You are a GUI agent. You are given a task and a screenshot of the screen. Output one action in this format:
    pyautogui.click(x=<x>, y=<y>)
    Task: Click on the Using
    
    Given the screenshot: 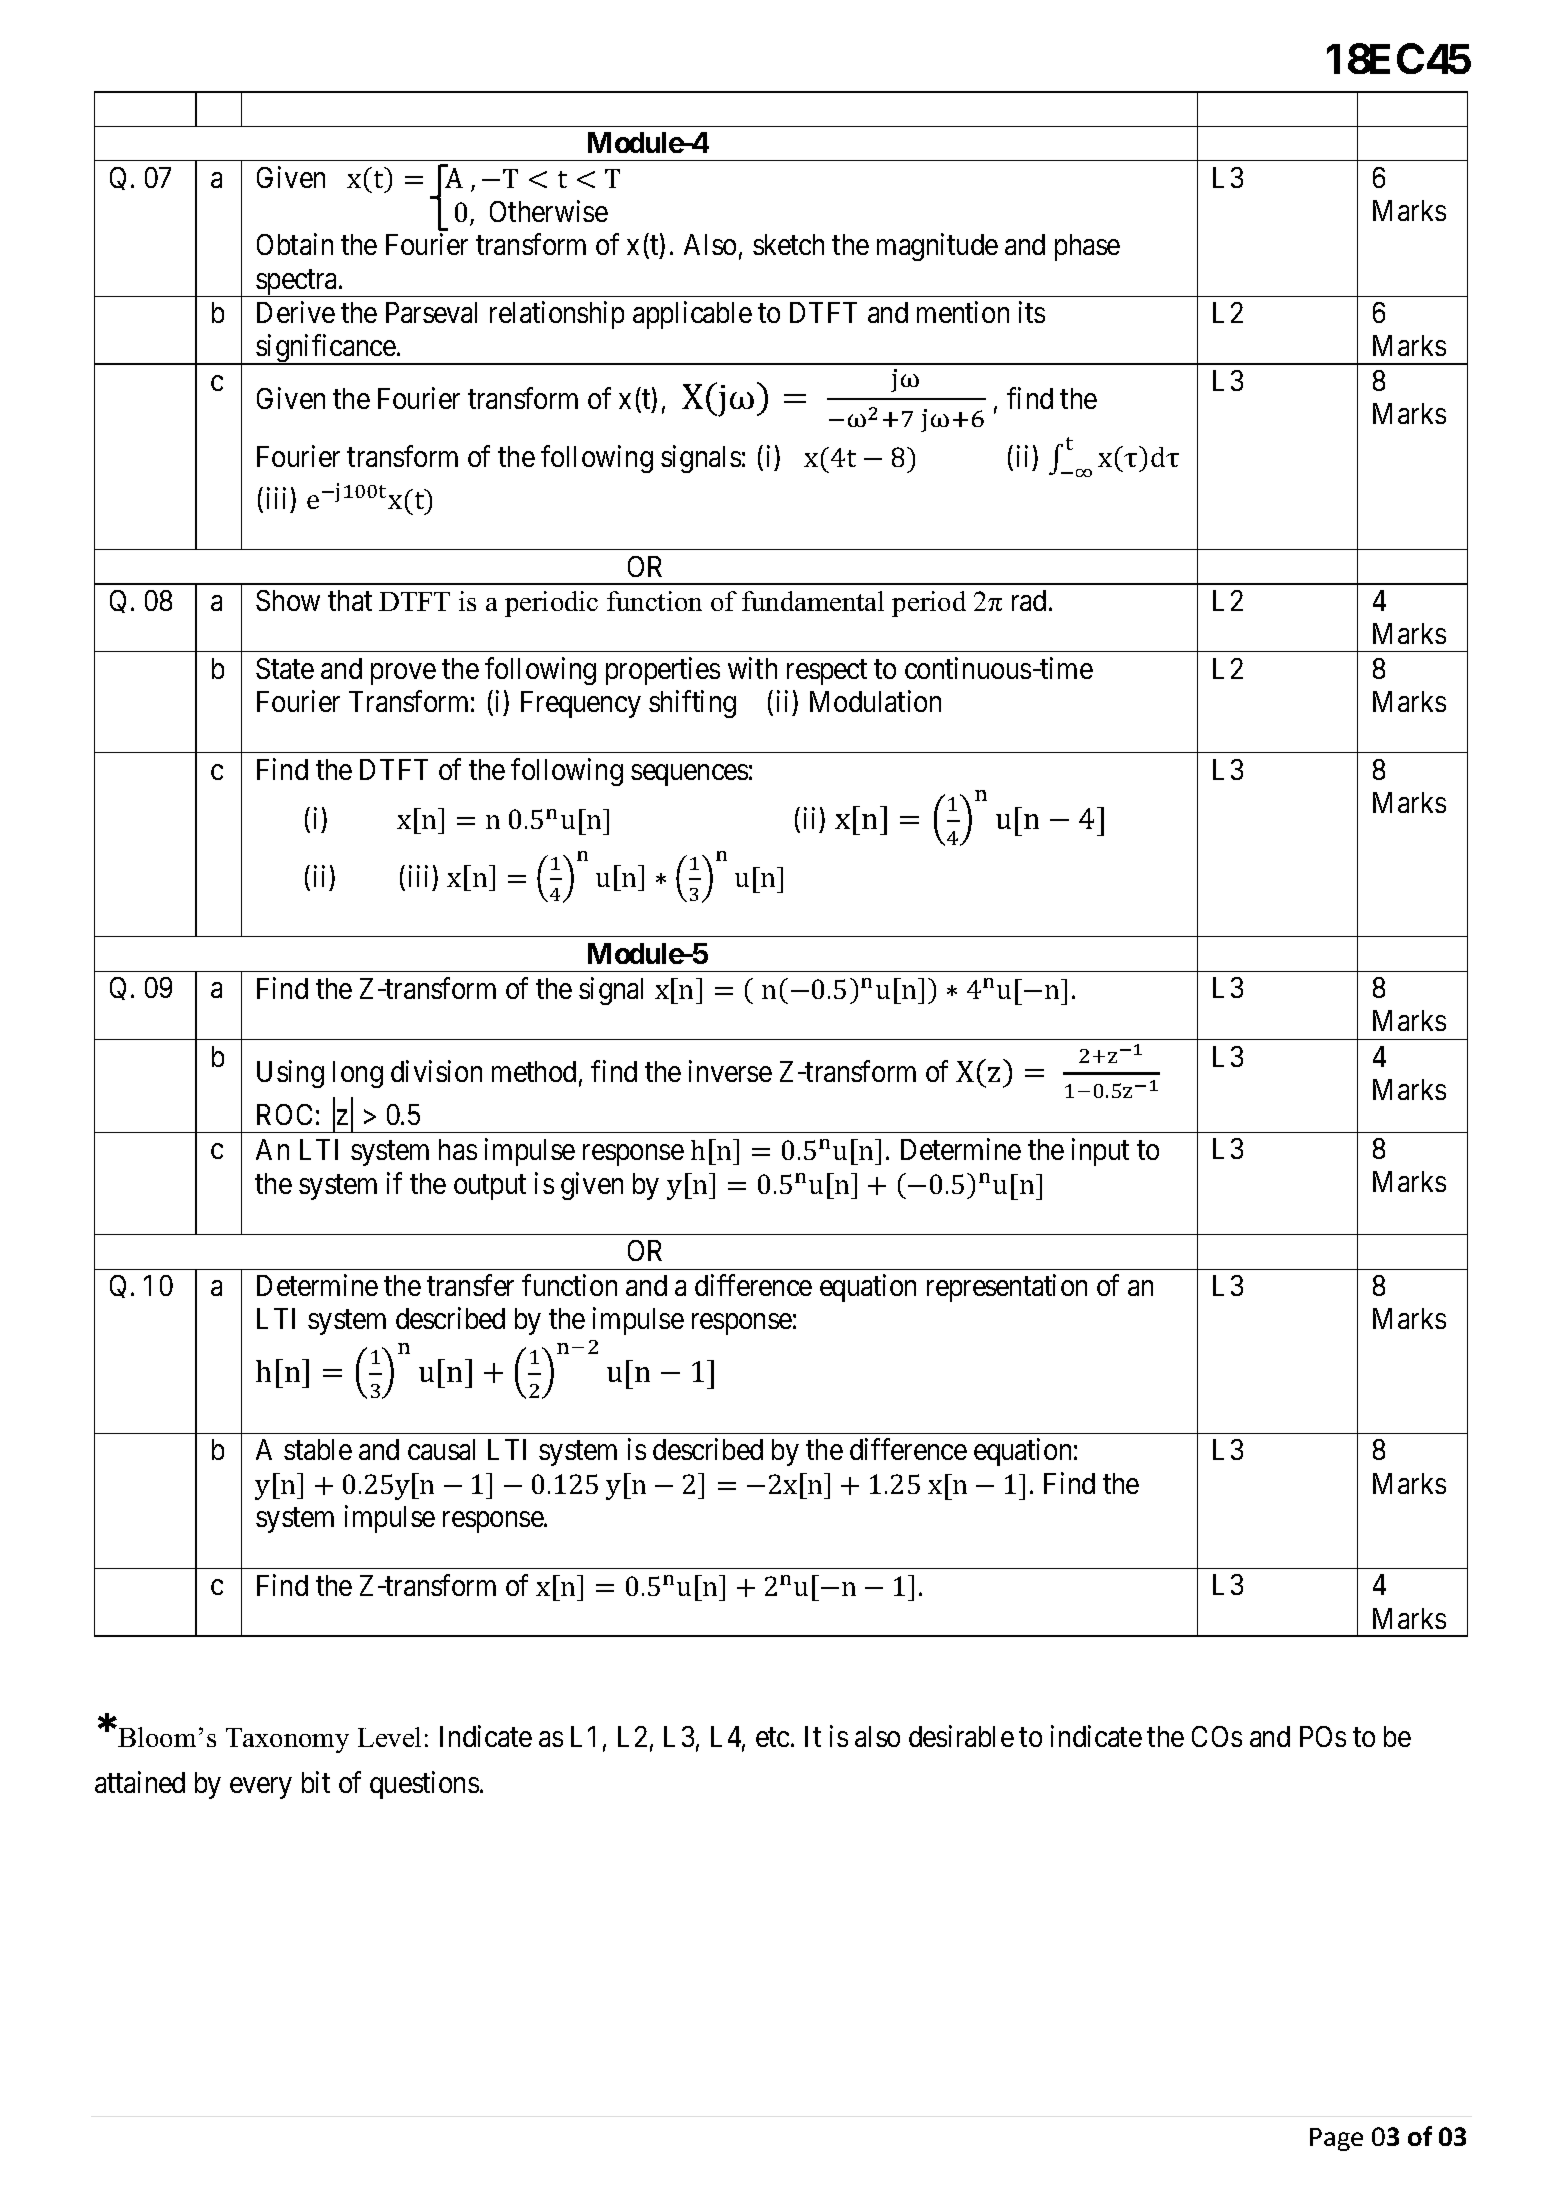 What is the action you would take?
    pyautogui.click(x=290, y=1074)
